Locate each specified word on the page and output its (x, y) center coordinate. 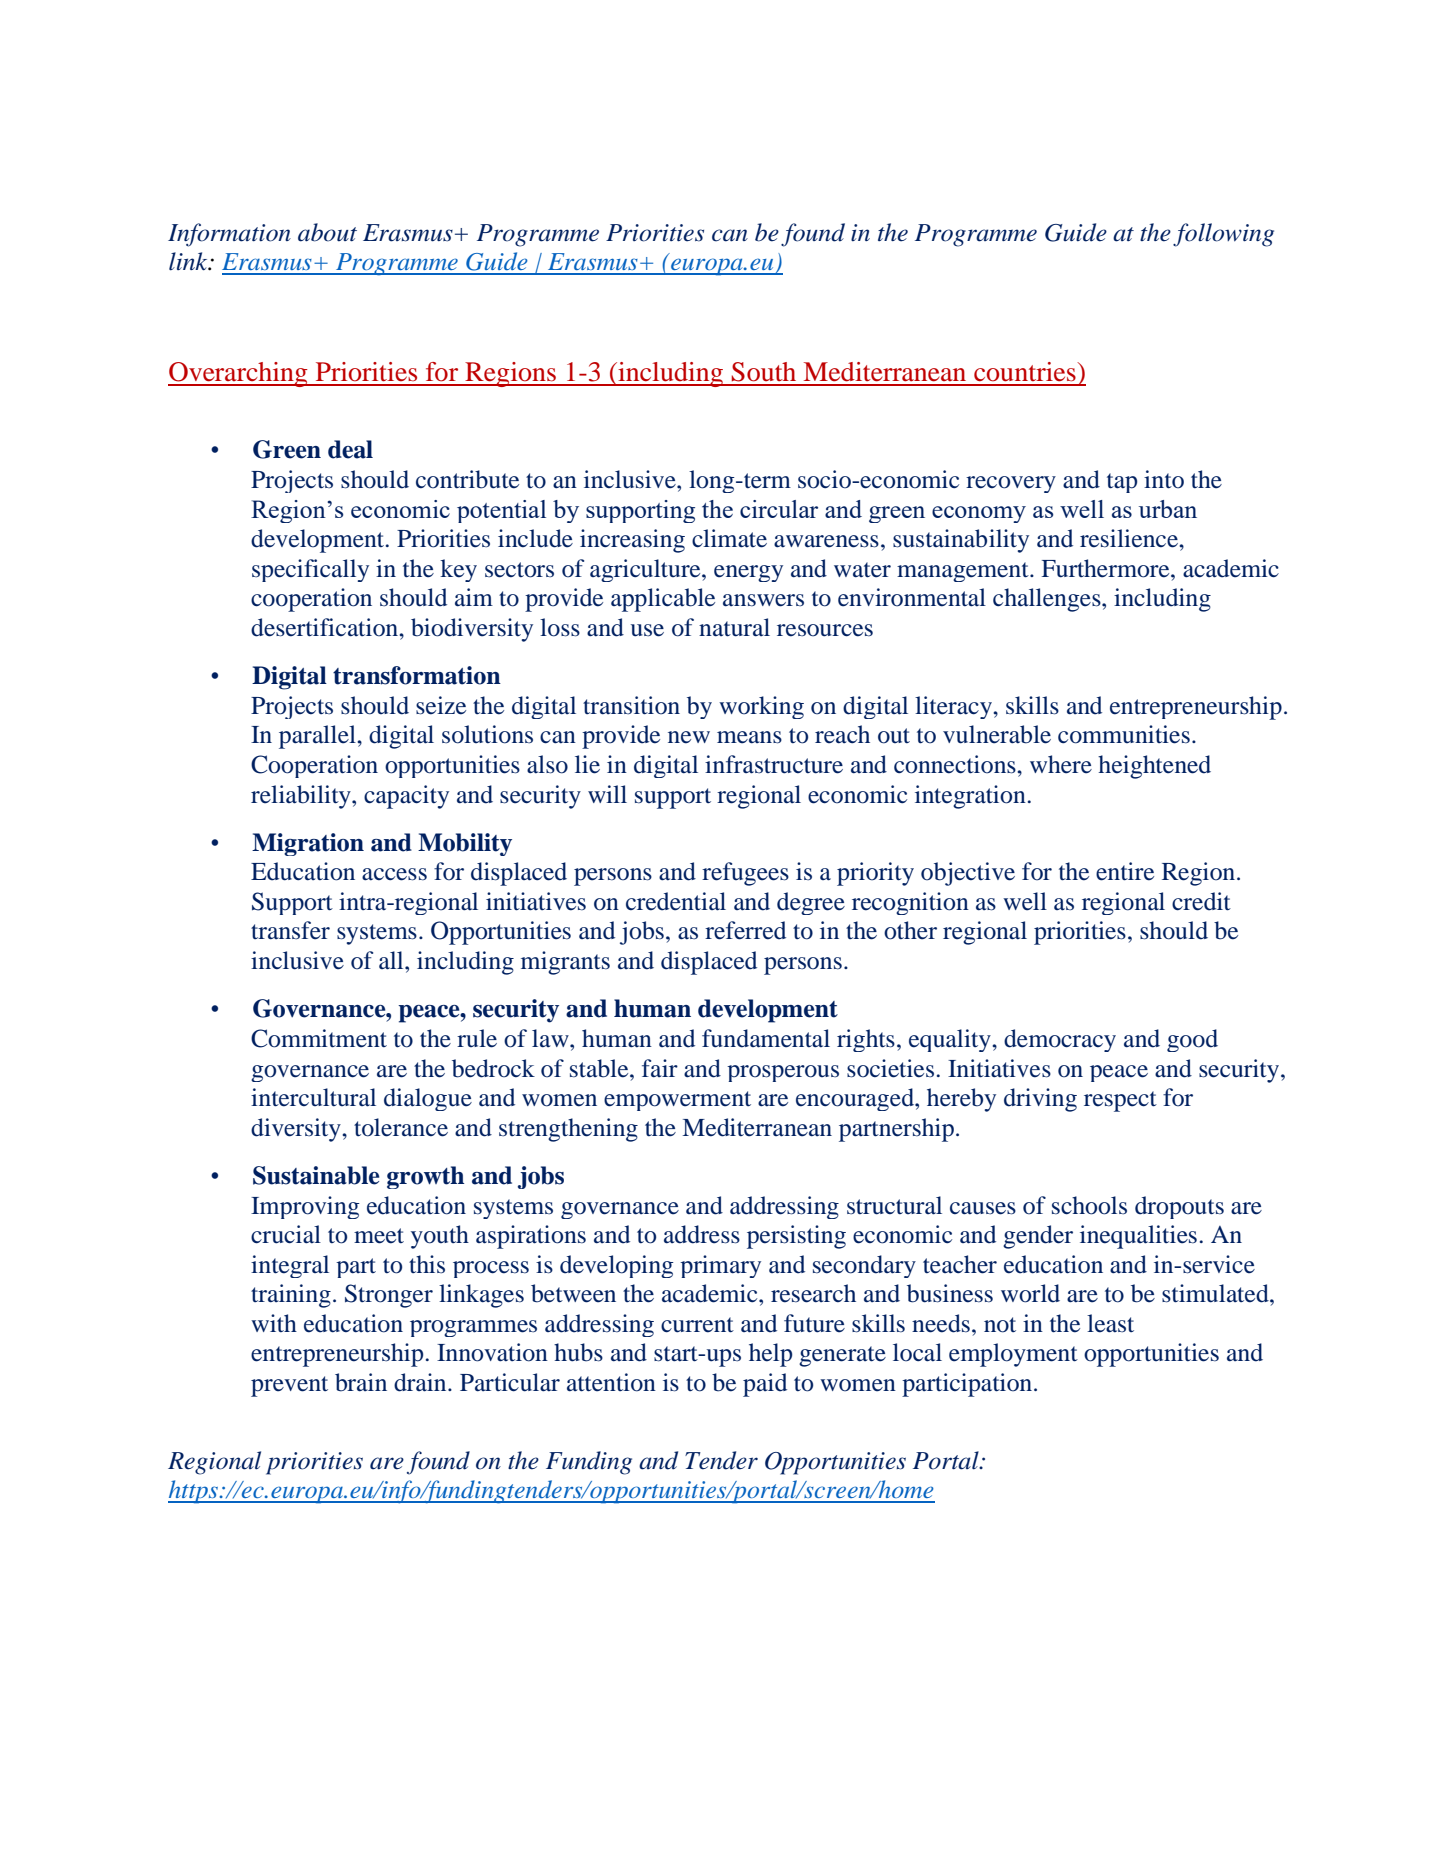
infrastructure (774, 764)
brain (361, 1382)
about (327, 232)
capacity (406, 797)
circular (779, 509)
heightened (1154, 767)
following (1223, 235)
